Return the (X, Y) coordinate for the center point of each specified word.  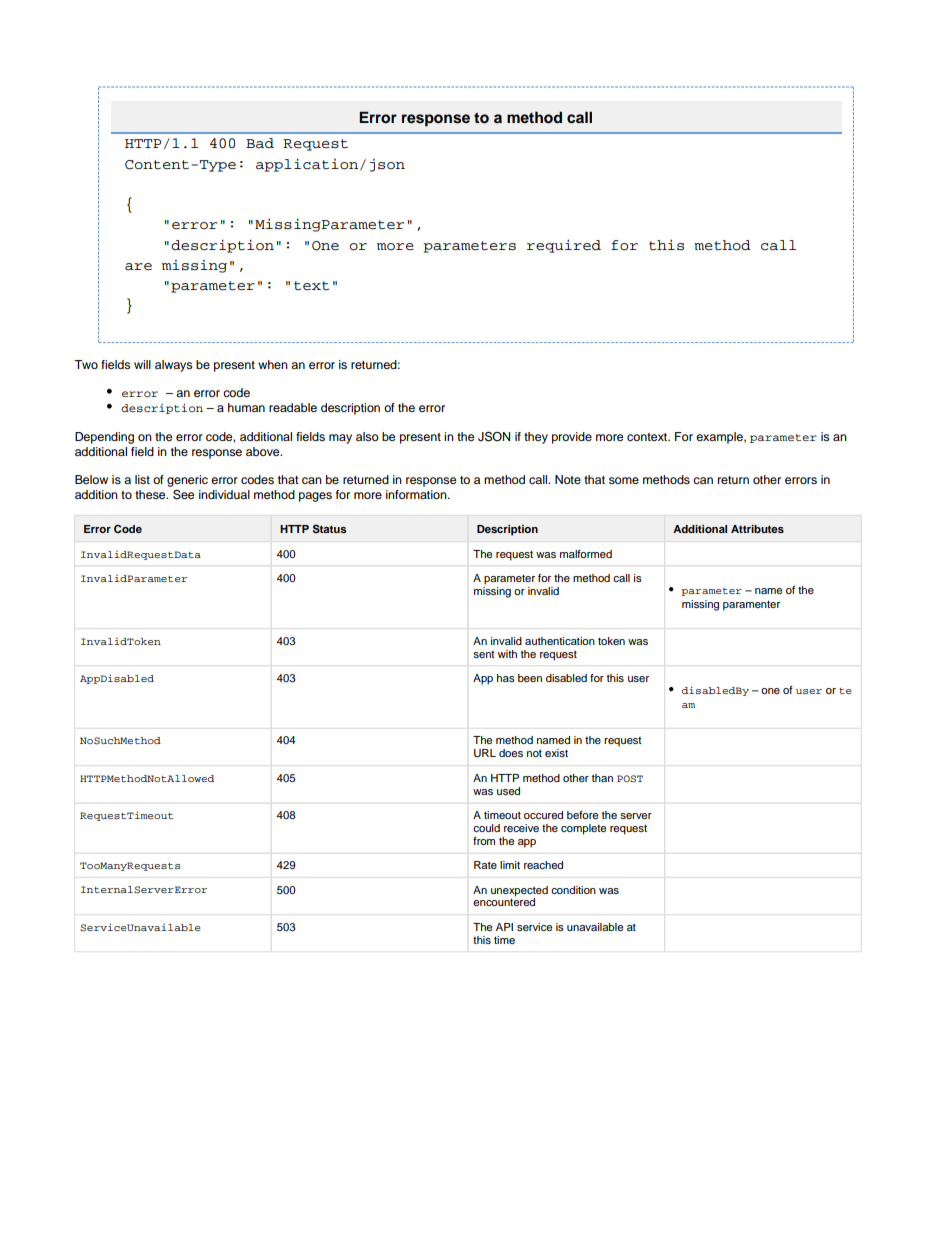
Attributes (757, 529)
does (511, 753)
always (173, 366)
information (417, 494)
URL (485, 753)
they (536, 438)
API (504, 927)
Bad (260, 143)
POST (630, 779)
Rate (485, 865)
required (564, 246)
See (183, 495)
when (273, 364)
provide (572, 438)
